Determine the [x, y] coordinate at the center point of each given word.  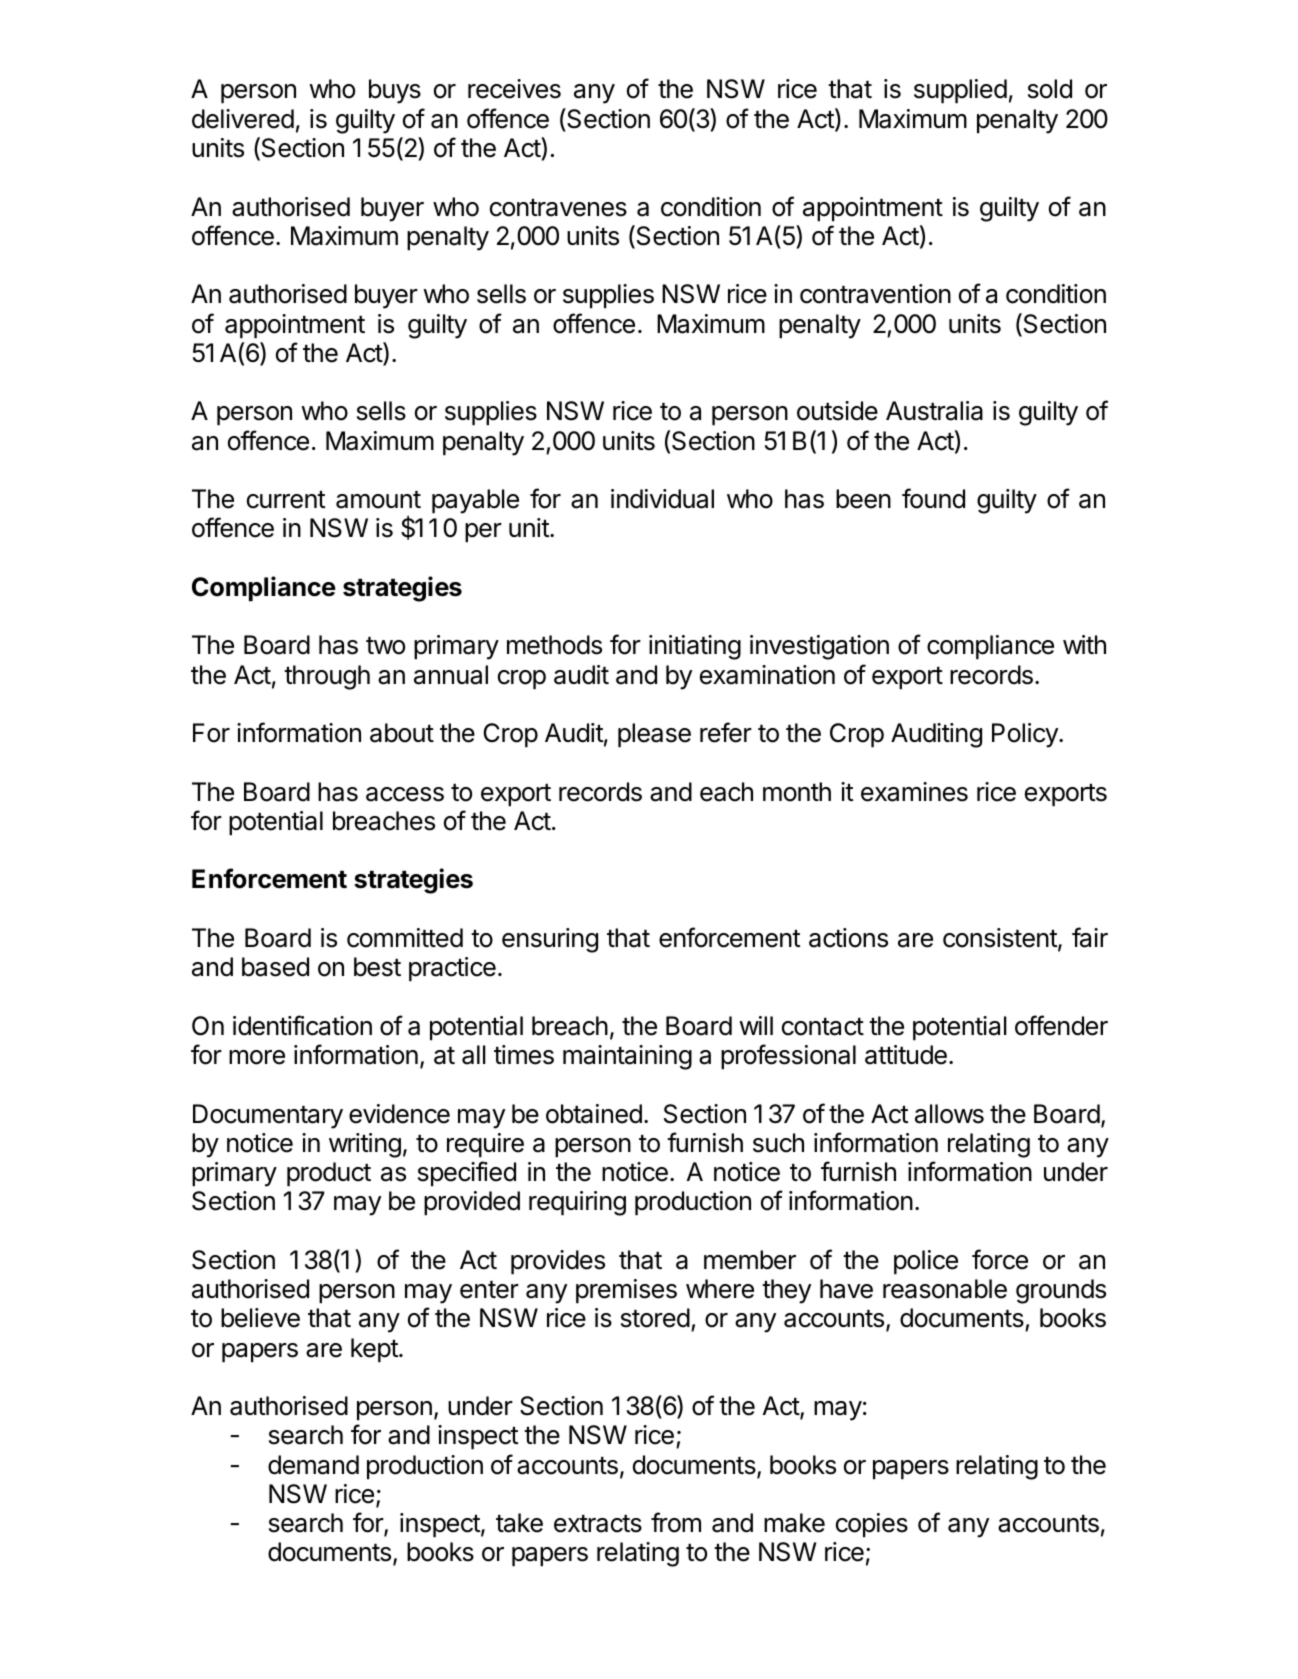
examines [914, 792]
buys [395, 91]
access [405, 794]
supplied [960, 91]
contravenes [558, 208]
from [676, 1522]
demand [313, 1465]
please [654, 735]
